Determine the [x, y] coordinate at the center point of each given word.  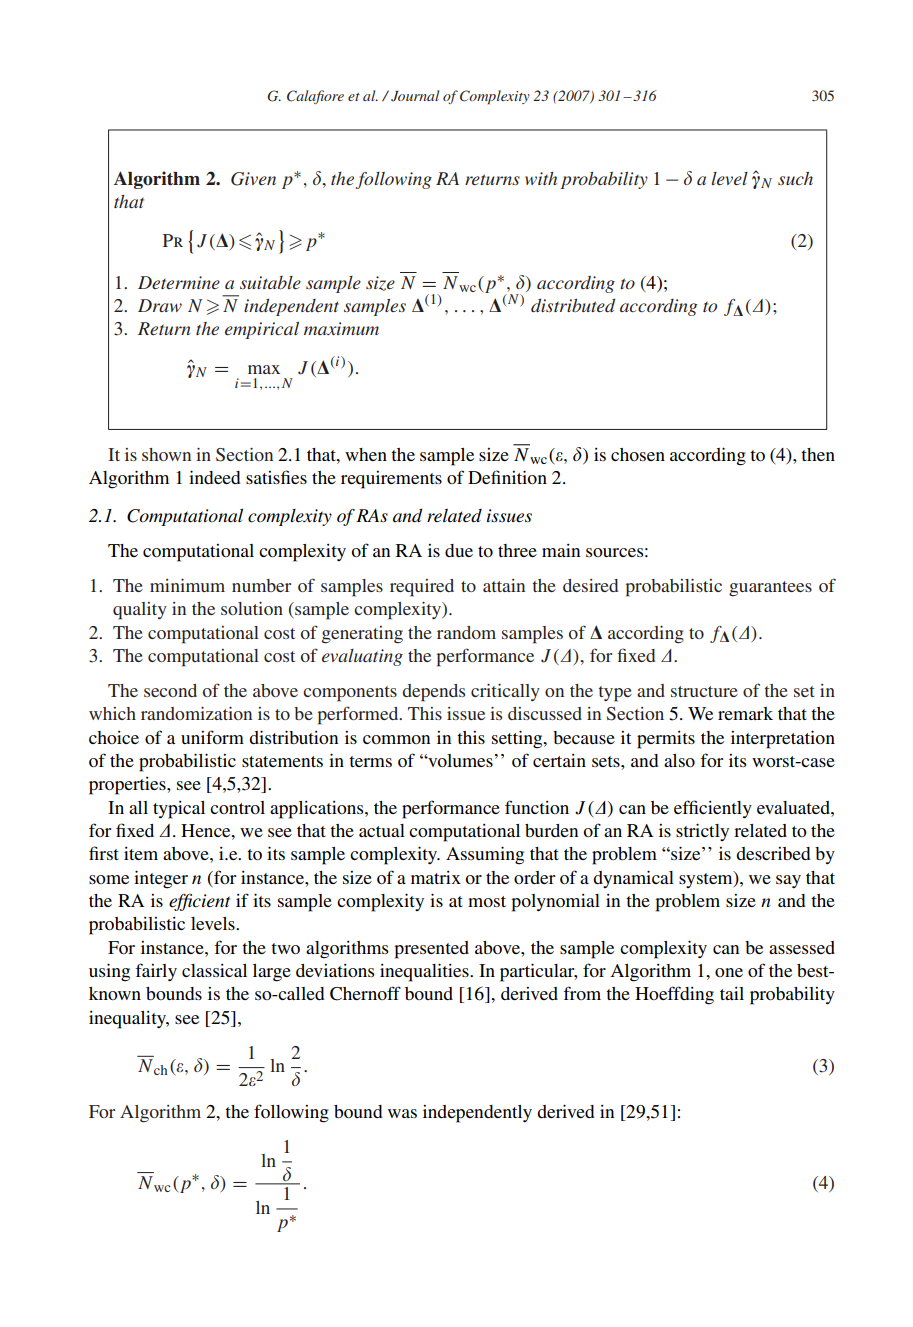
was [402, 1113]
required [422, 588]
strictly [702, 832]
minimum [187, 585]
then [818, 454]
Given [253, 179]
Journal [415, 96]
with [541, 178]
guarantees [770, 589]
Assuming [485, 855]
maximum [341, 328]
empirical [262, 330]
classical [214, 970]
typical [179, 810]
